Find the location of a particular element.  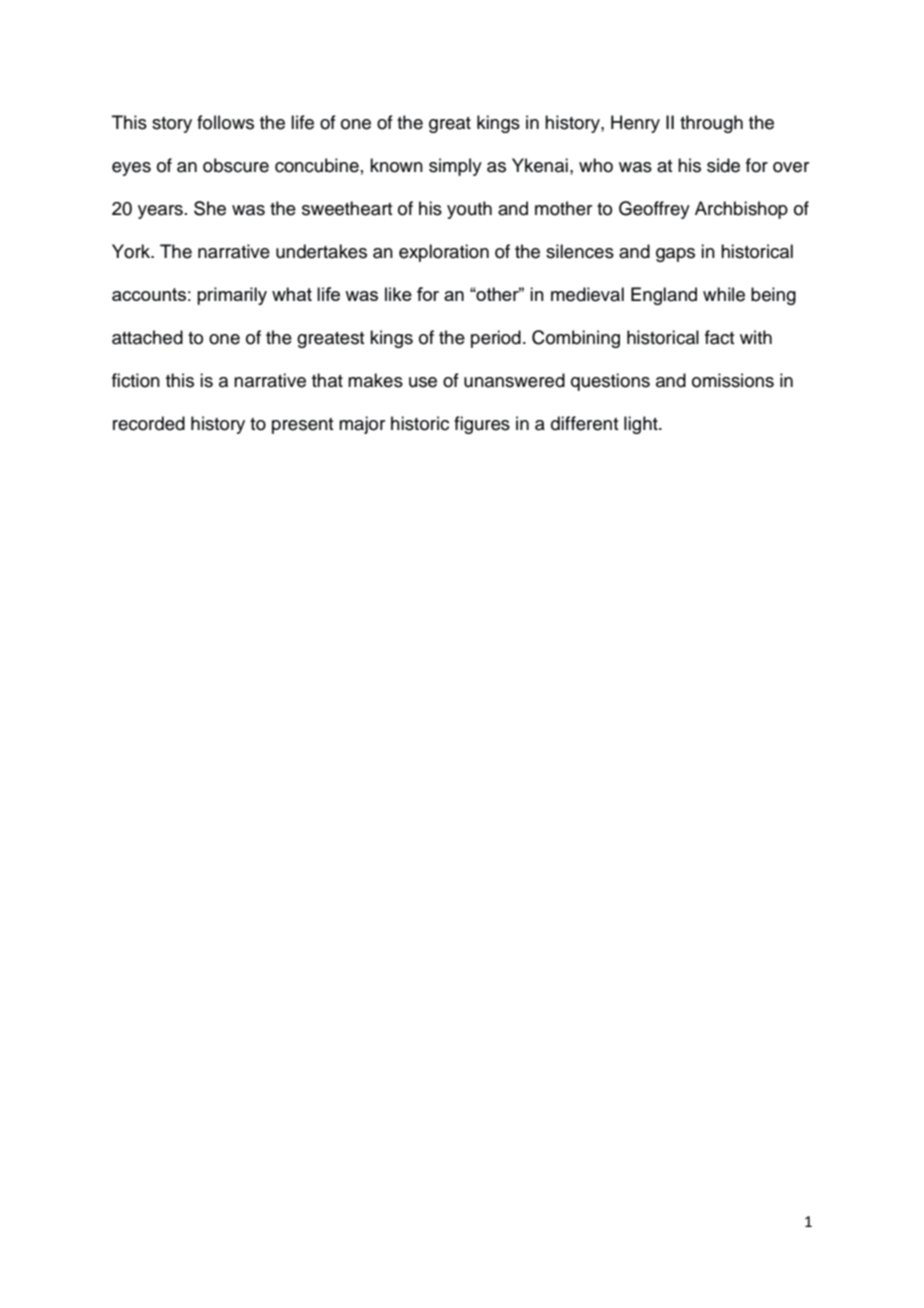

recorded is located at coordinates (149, 423).
